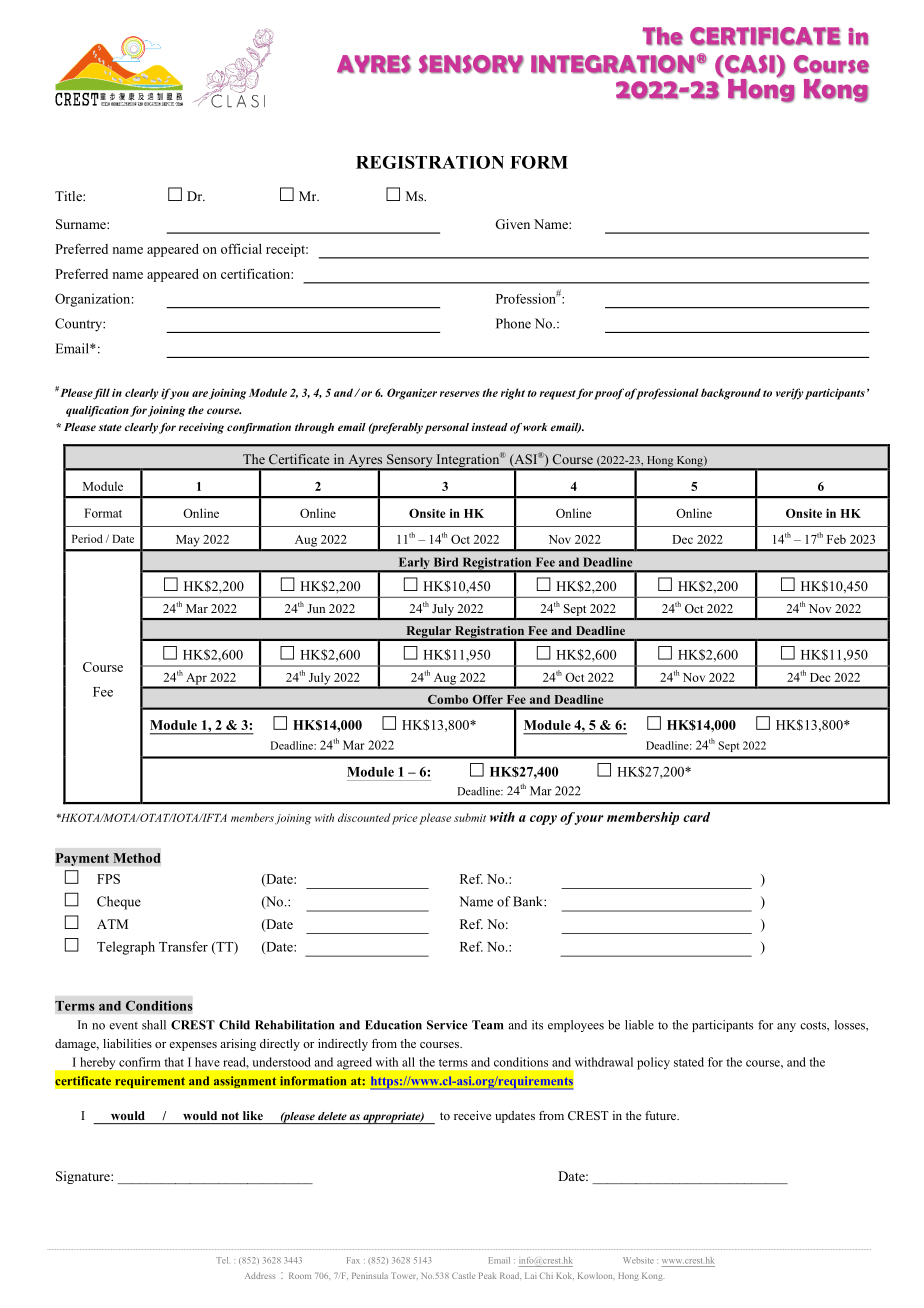 The width and height of the screenshot is (924, 1308). Describe the element at coordinates (119, 903) in the screenshot. I see `Cheque` at that location.
